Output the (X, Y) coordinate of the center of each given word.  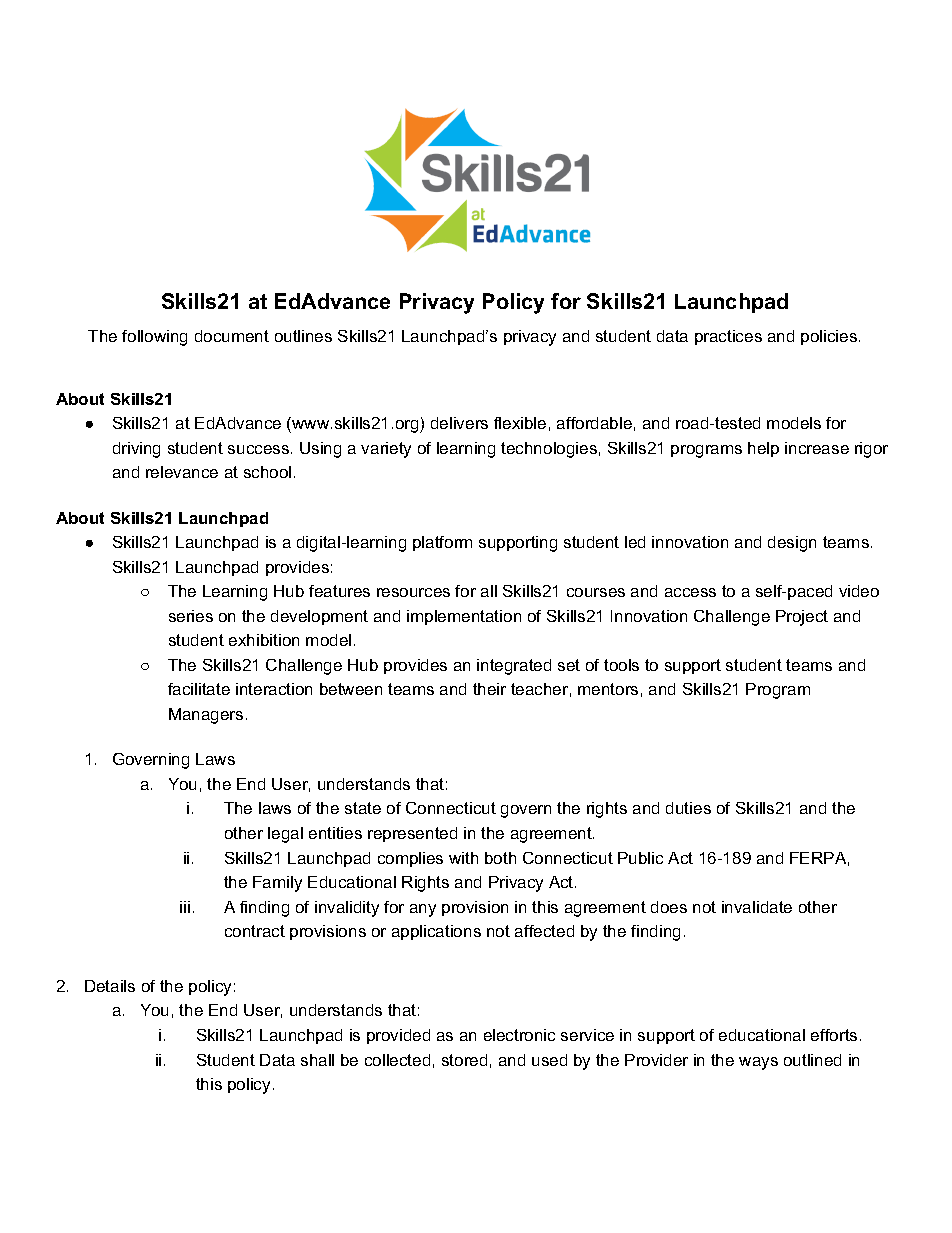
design (792, 544)
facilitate (199, 689)
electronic (519, 1035)
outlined (812, 1060)
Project (802, 618)
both (500, 858)
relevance (182, 472)
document (232, 336)
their (489, 689)
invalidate (757, 907)
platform (442, 543)
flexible (520, 423)
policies (829, 337)
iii (185, 907)
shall (317, 1060)
